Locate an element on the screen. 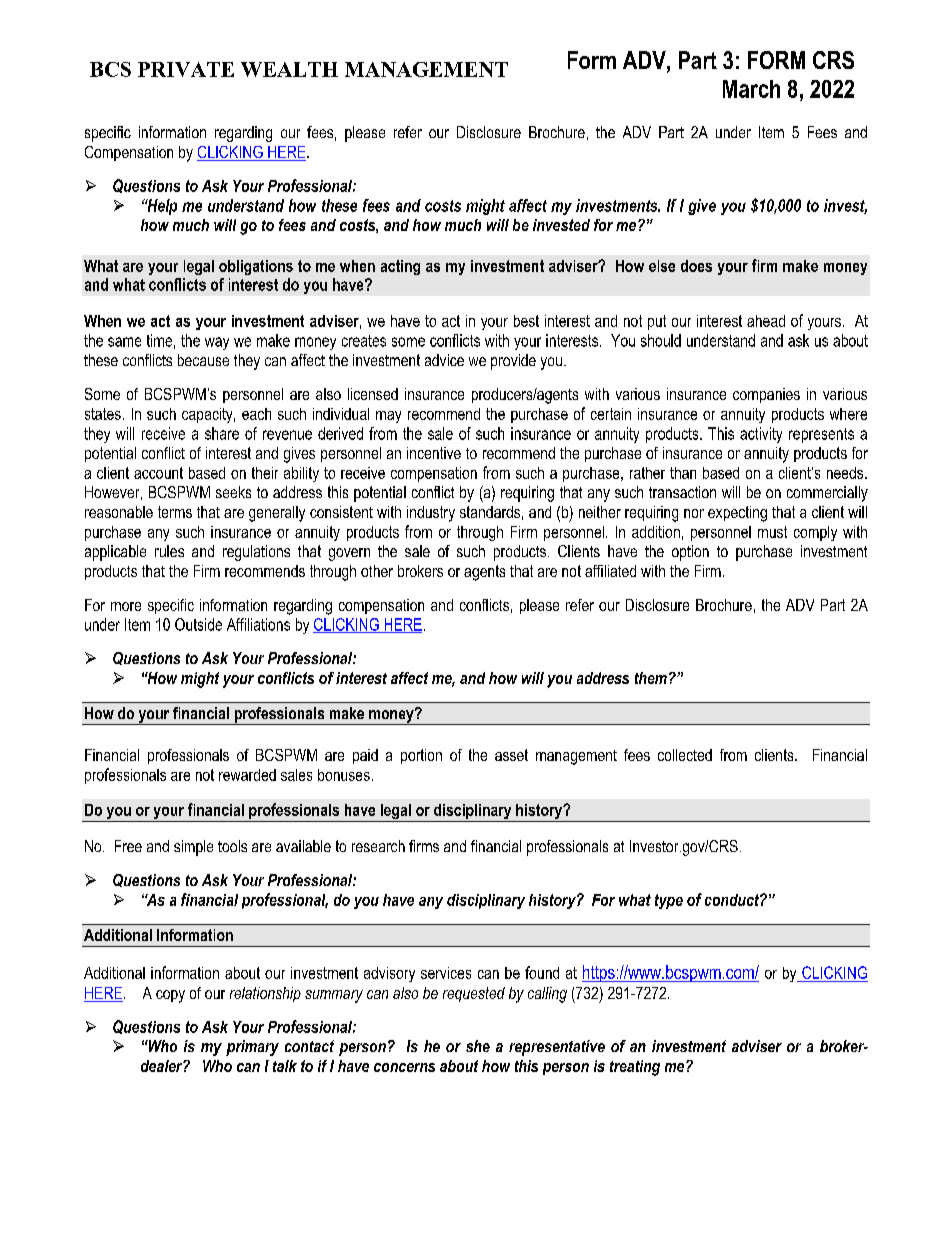 This screenshot has height=1233, width=952. share is located at coordinates (222, 433).
